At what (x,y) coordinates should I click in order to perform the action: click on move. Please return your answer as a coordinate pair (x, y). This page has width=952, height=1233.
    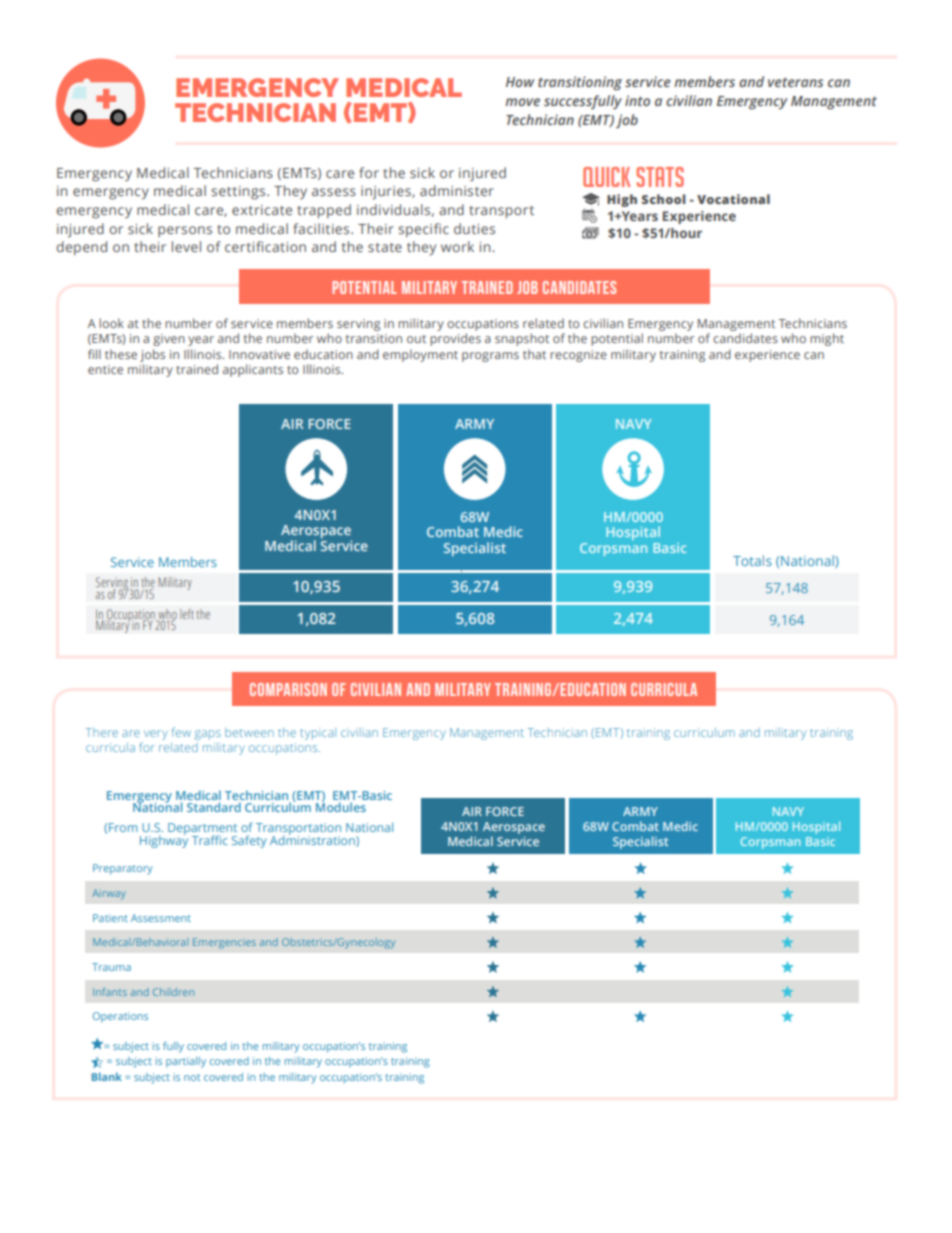
    Looking at the image, I should click on (522, 102).
